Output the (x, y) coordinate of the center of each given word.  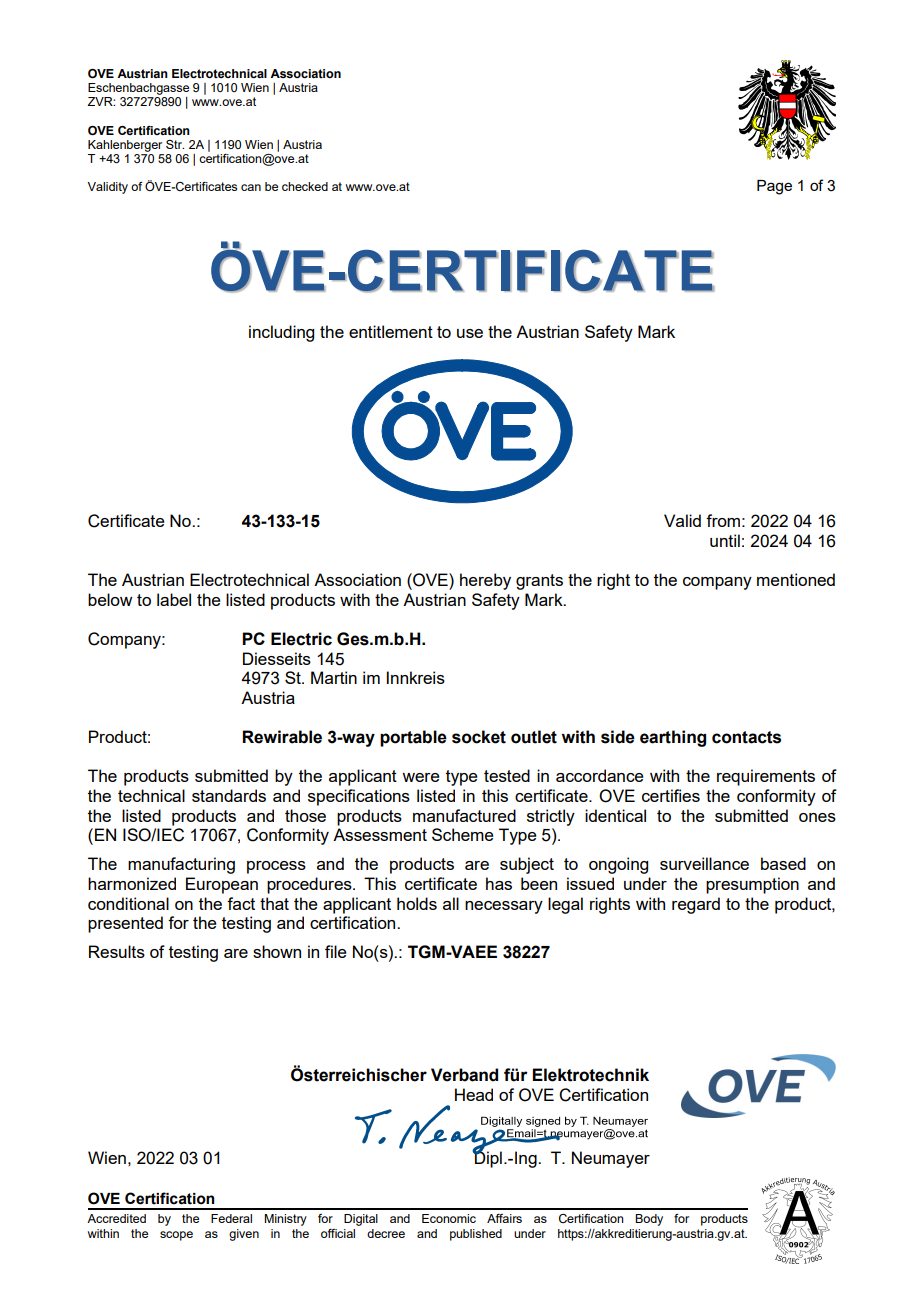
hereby (485, 581)
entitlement (391, 331)
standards (229, 795)
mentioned (796, 579)
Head (474, 1094)
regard (696, 905)
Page (774, 187)
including (281, 333)
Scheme (463, 834)
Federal (231, 1218)
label (174, 599)
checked (305, 186)
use (470, 333)
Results (117, 951)
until (725, 540)
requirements (766, 777)
